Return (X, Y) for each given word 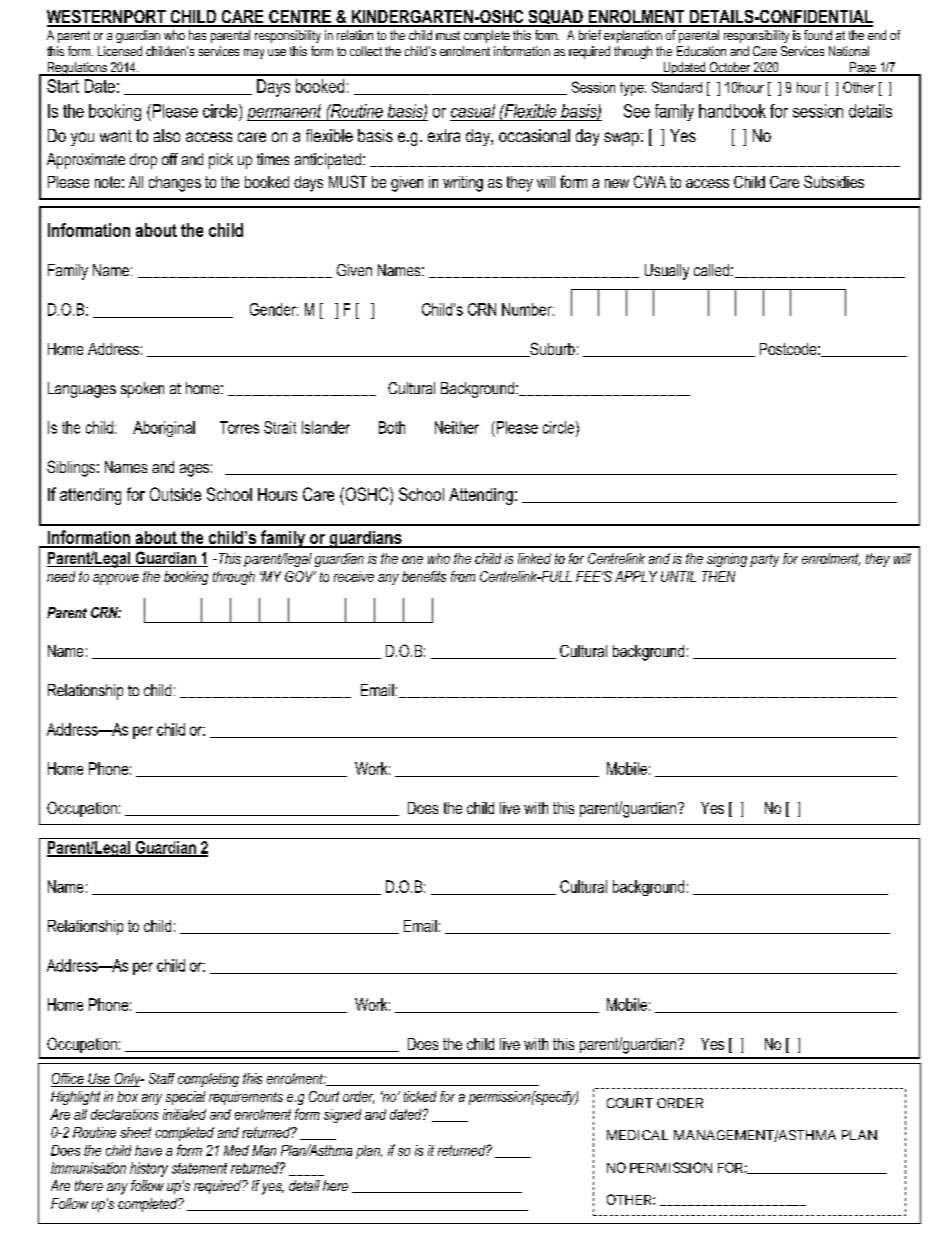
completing (208, 1080)
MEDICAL (637, 1135)
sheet (135, 1132)
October (730, 68)
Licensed (120, 51)
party (764, 560)
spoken (142, 390)
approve (116, 579)
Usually (667, 272)
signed (342, 1116)
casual (473, 111)
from (463, 576)
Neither (457, 427)
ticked (420, 1096)
